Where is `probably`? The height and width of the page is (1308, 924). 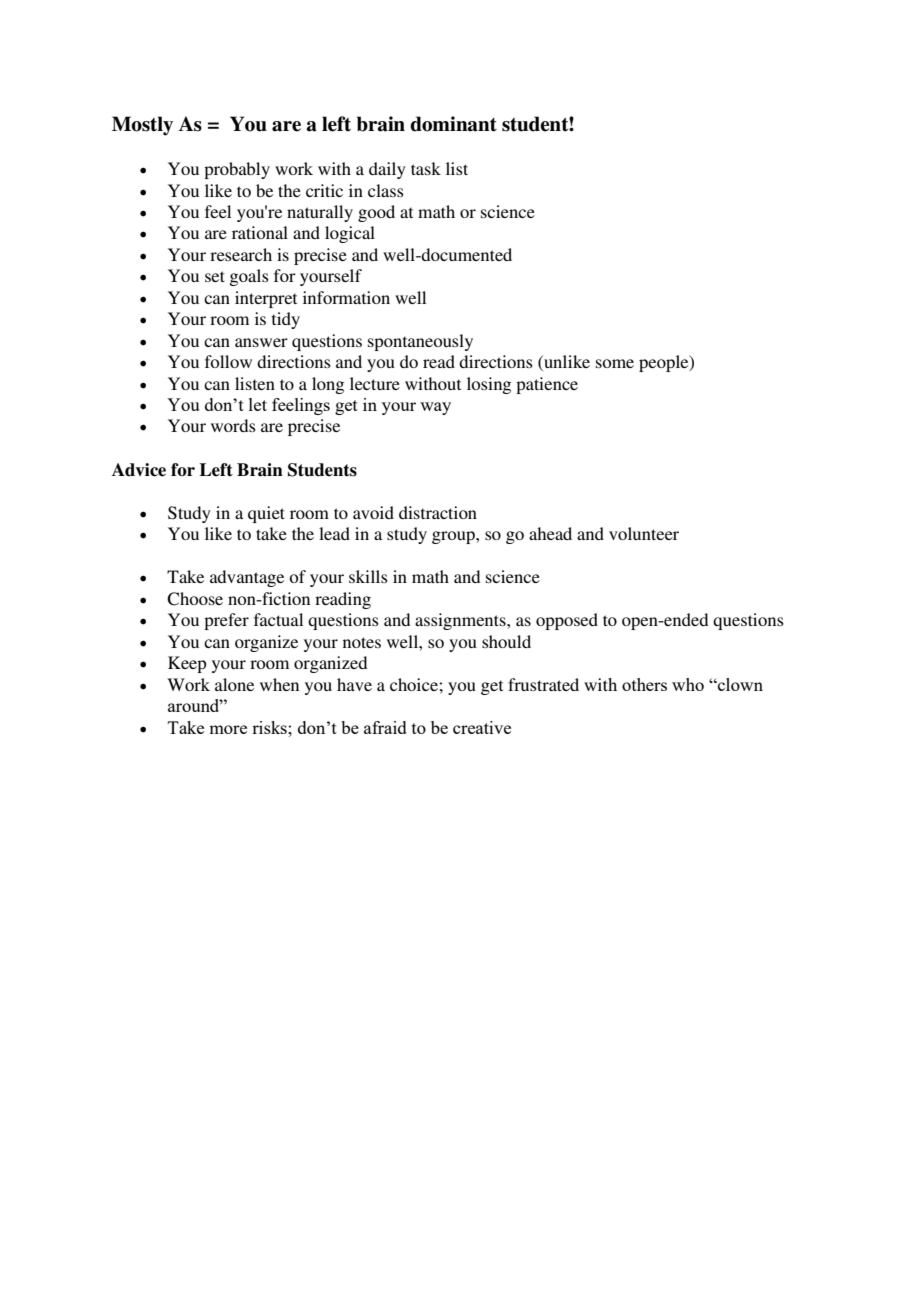 probably is located at coordinates (237, 170).
